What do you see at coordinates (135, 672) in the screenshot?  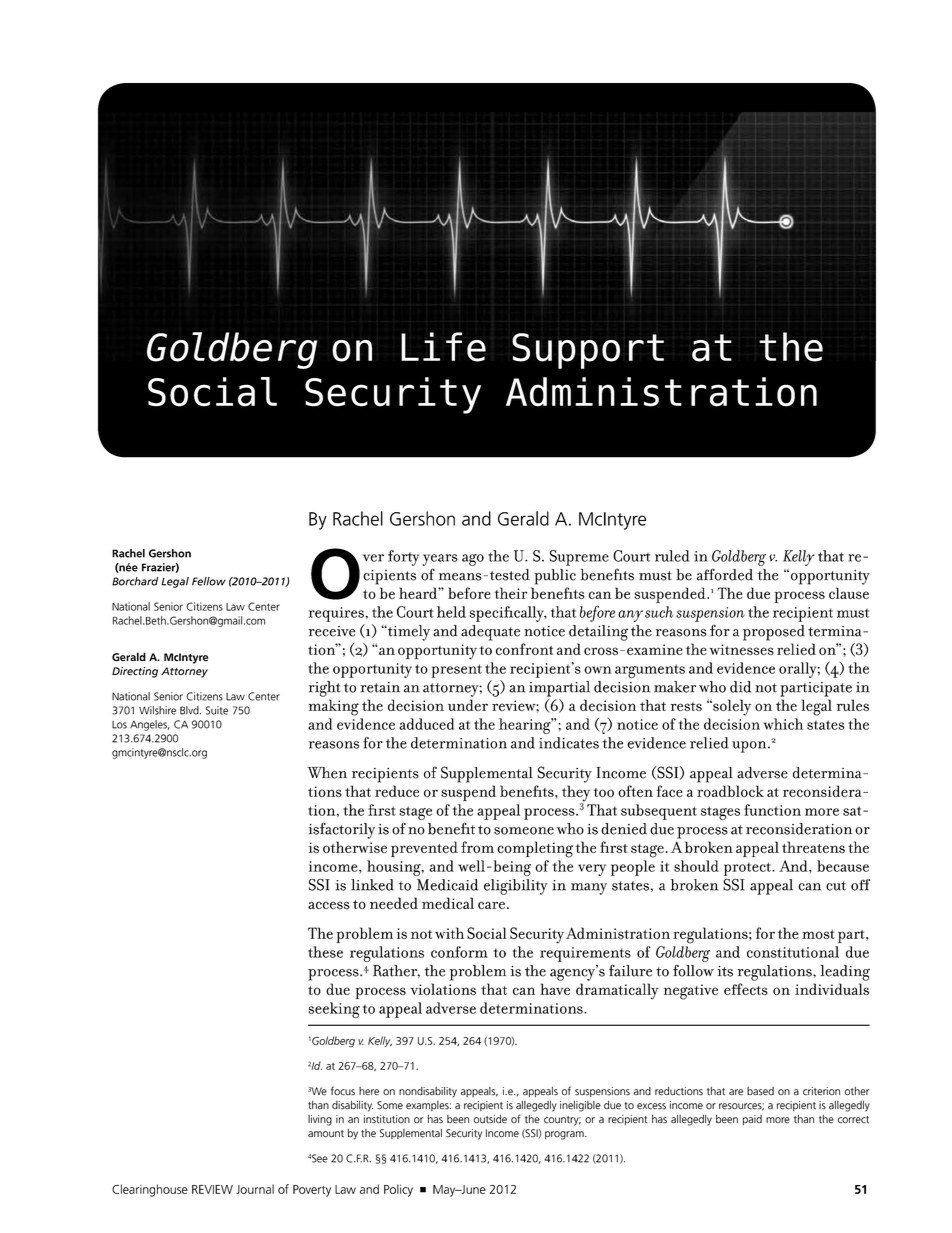 I see `Directing` at bounding box center [135, 672].
